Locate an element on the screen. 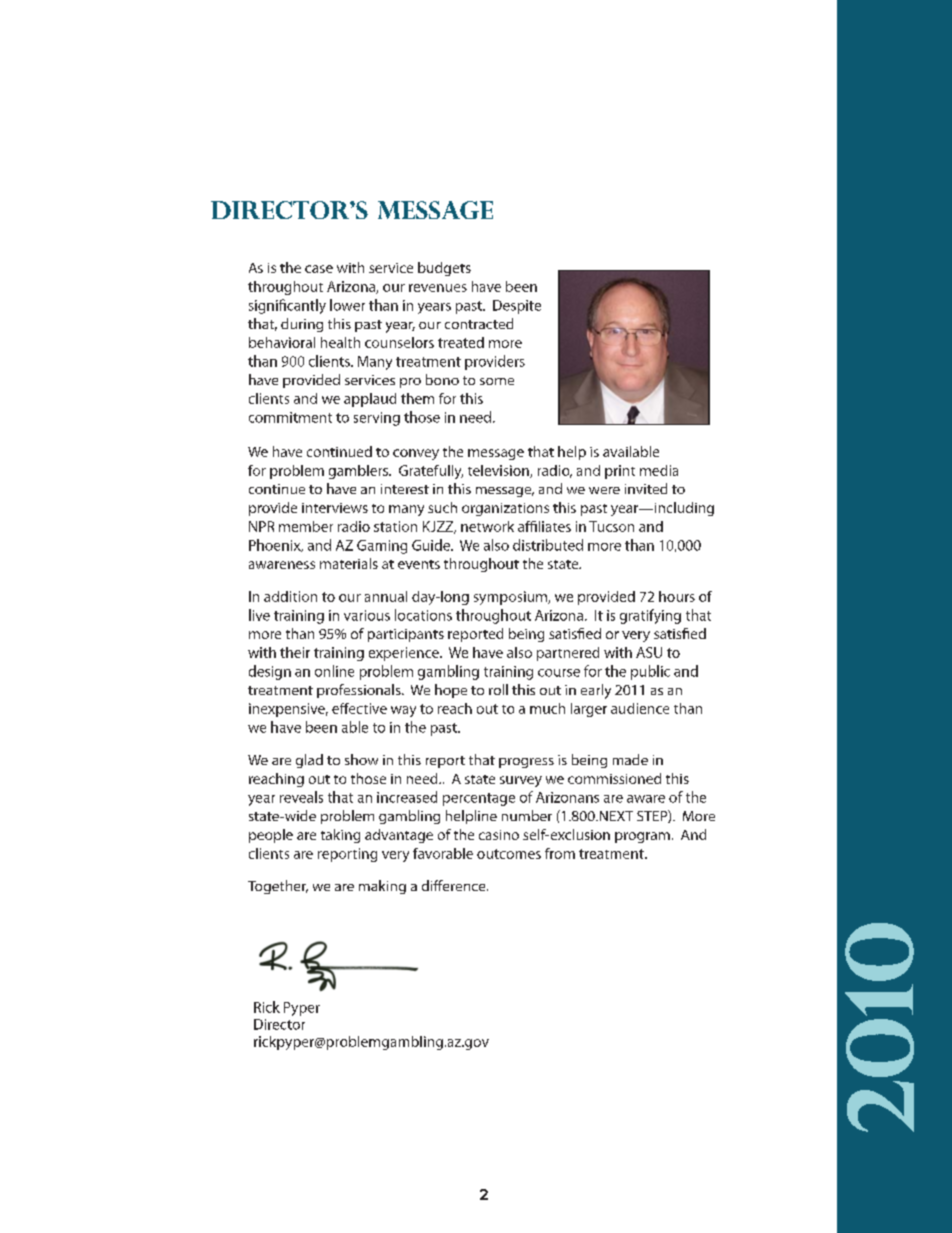  revenues is located at coordinates (438, 288).
